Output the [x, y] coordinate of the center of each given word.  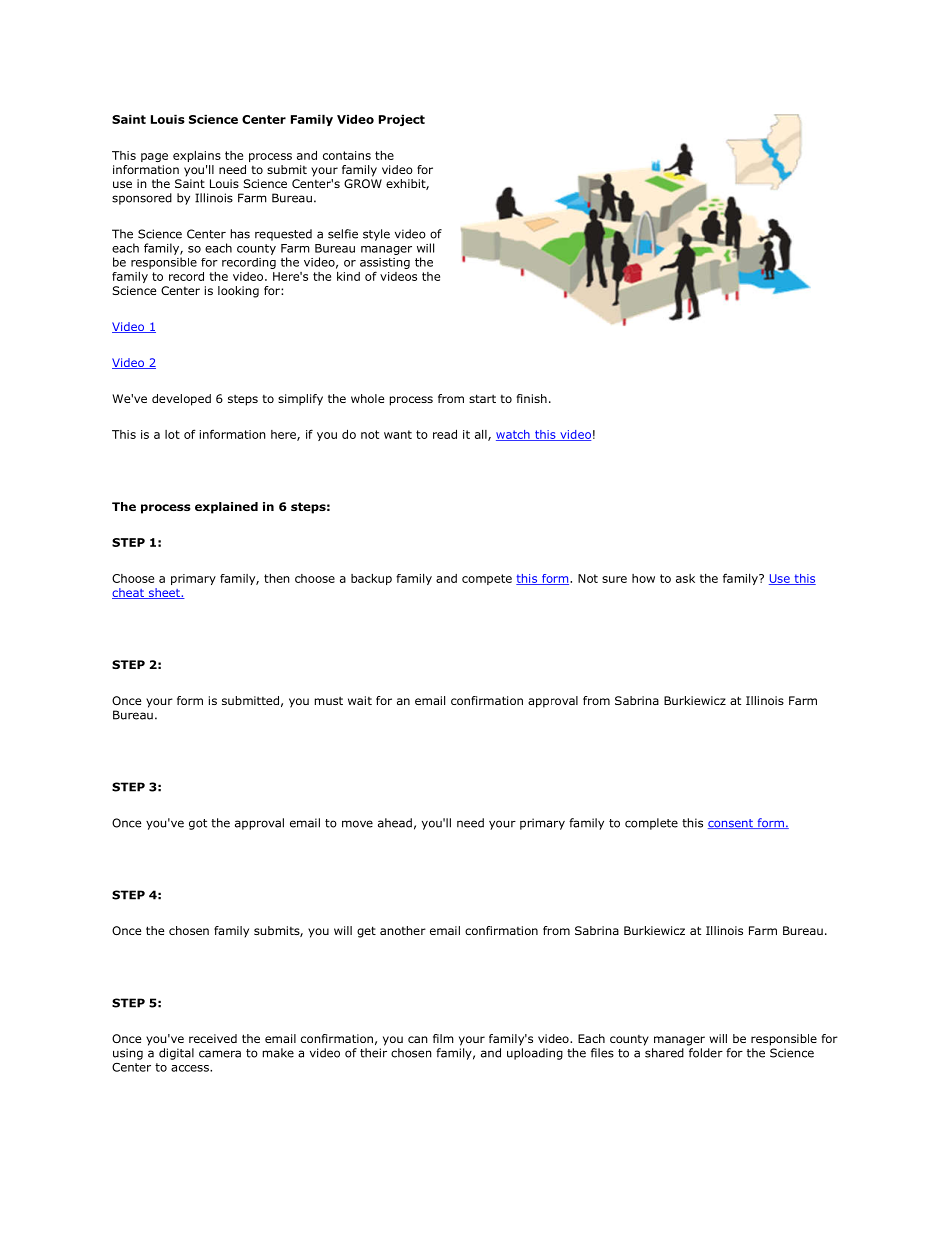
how [643, 578]
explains [197, 156]
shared [664, 1053]
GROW [363, 183]
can [418, 1039]
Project [402, 120]
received [213, 1038]
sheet [164, 593]
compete [487, 579]
